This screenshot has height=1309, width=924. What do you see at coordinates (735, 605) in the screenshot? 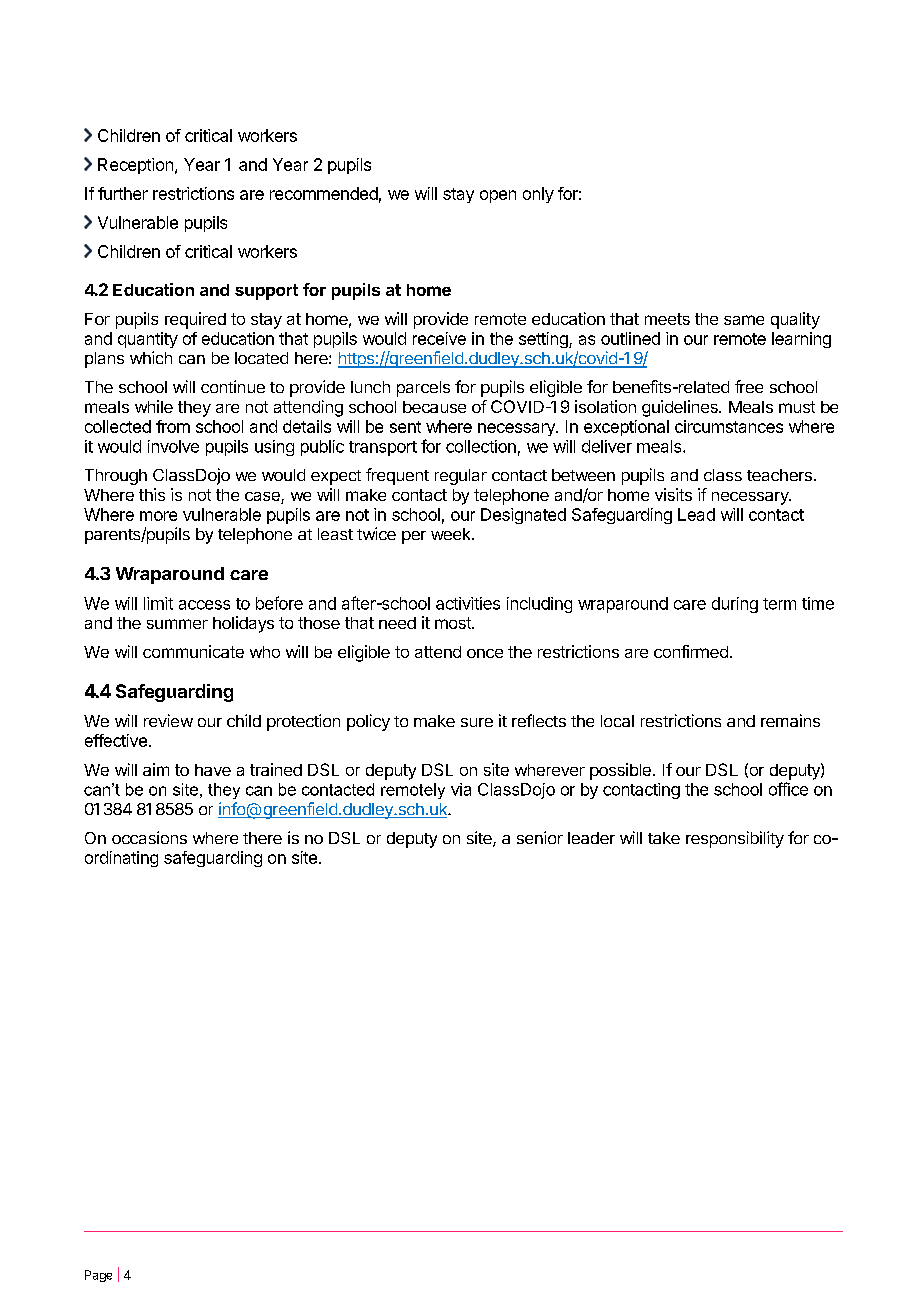
I see `during` at bounding box center [735, 605].
